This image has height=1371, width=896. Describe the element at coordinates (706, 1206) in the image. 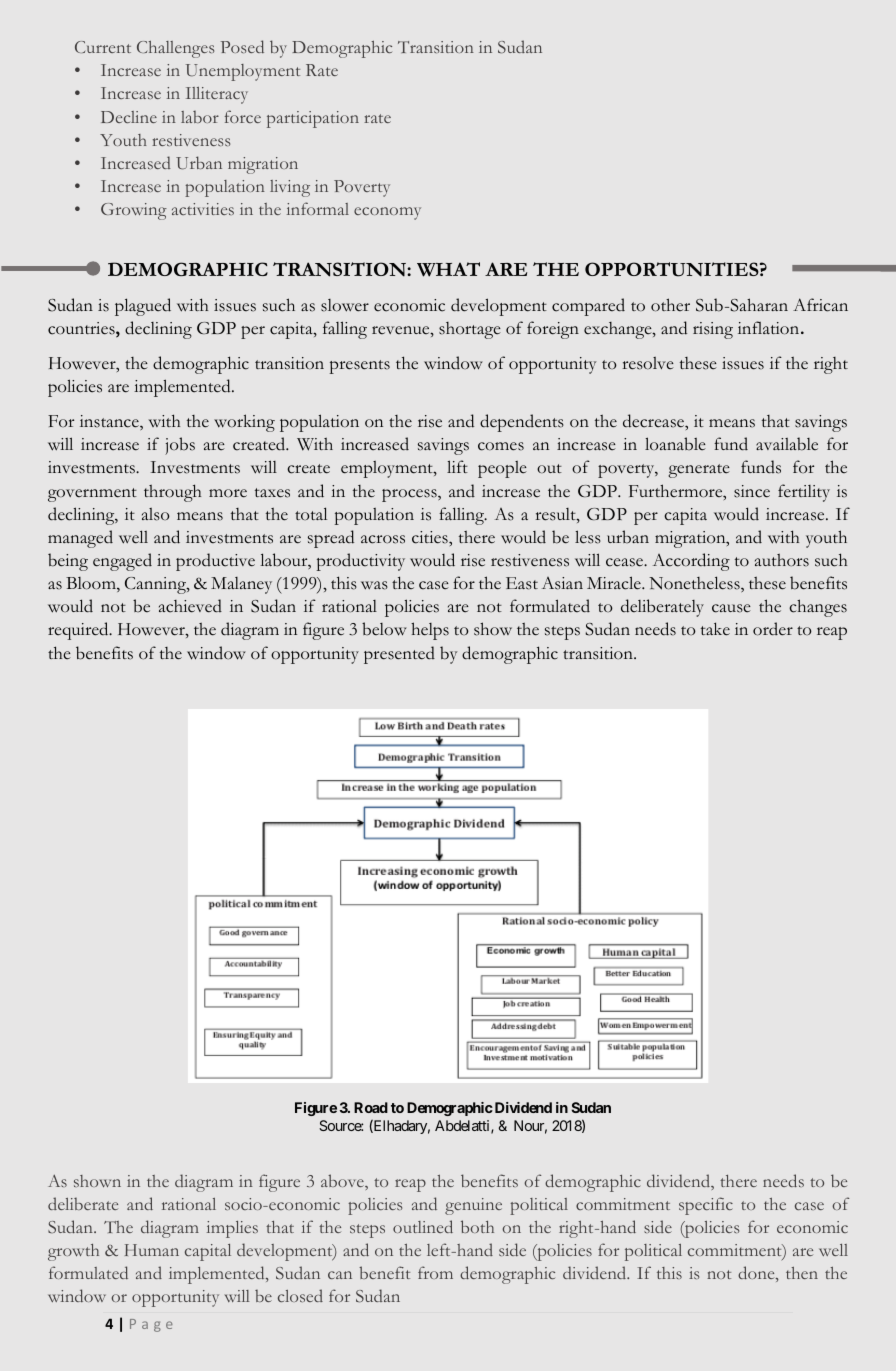

I see `specific` at that location.
